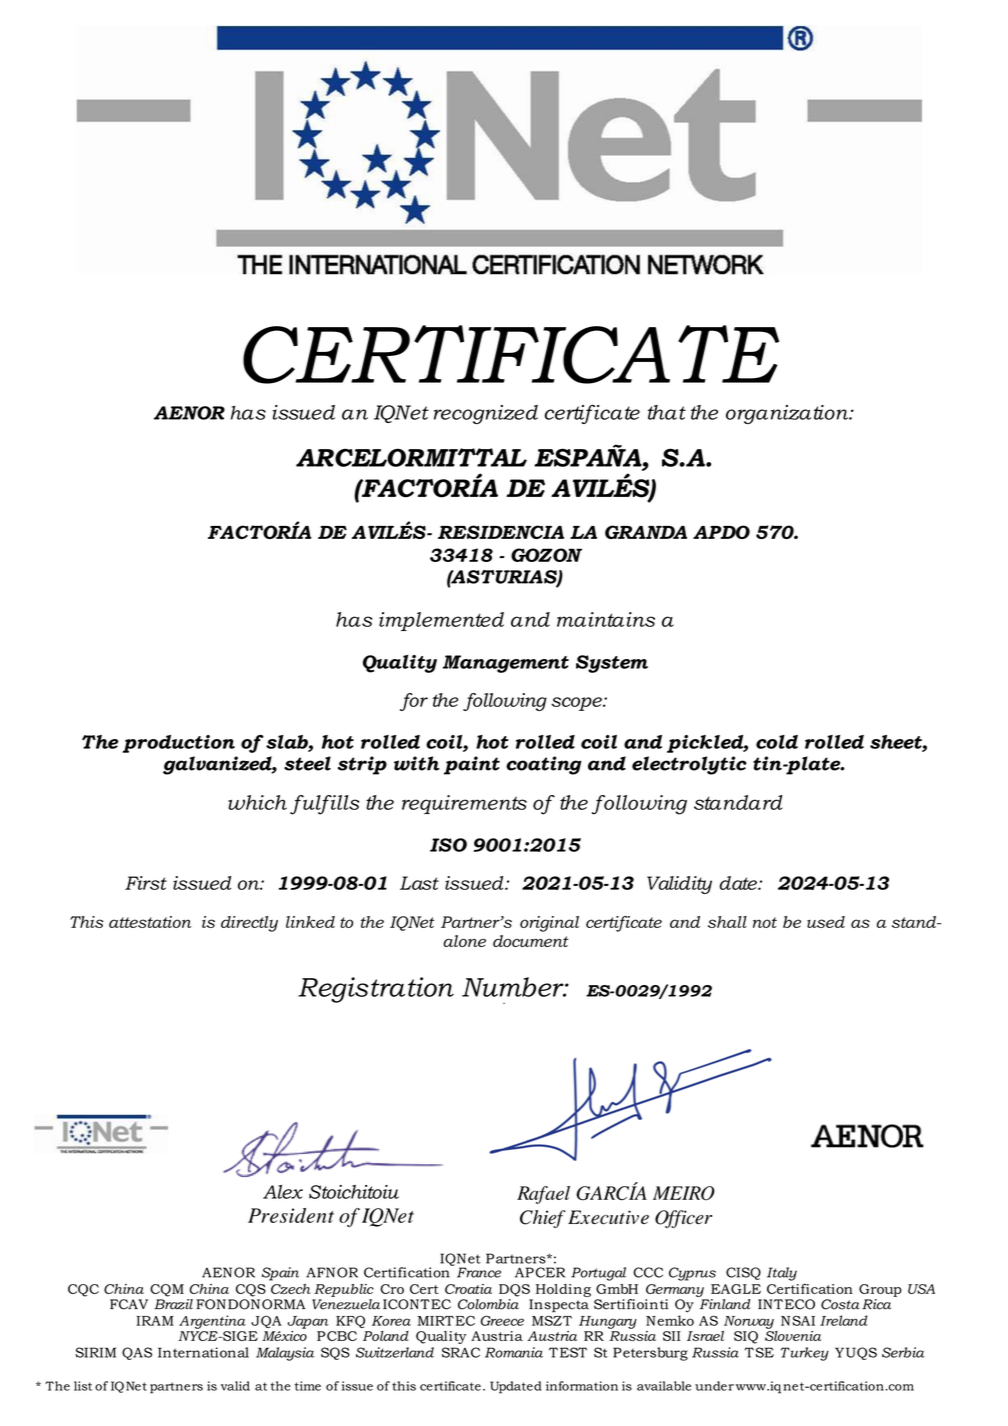 This screenshot has height=1426, width=1008. What do you see at coordinates (486, 414) in the screenshot?
I see `recognized` at bounding box center [486, 414].
